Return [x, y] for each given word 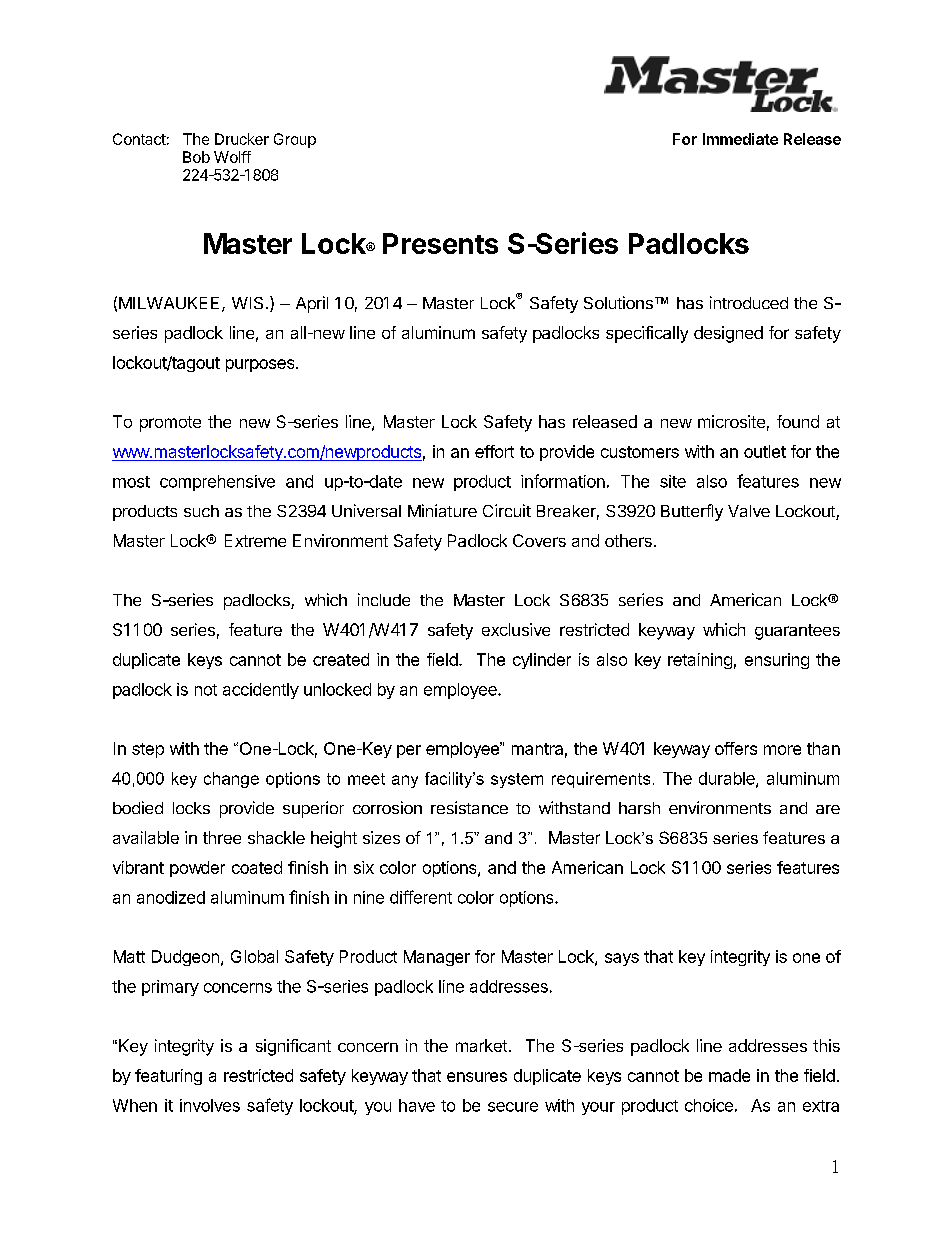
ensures [477, 1077]
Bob [196, 157]
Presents [440, 243]
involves [210, 1105]
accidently [261, 691]
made [729, 1075]
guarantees [797, 632]
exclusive [516, 629]
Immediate [740, 139]
